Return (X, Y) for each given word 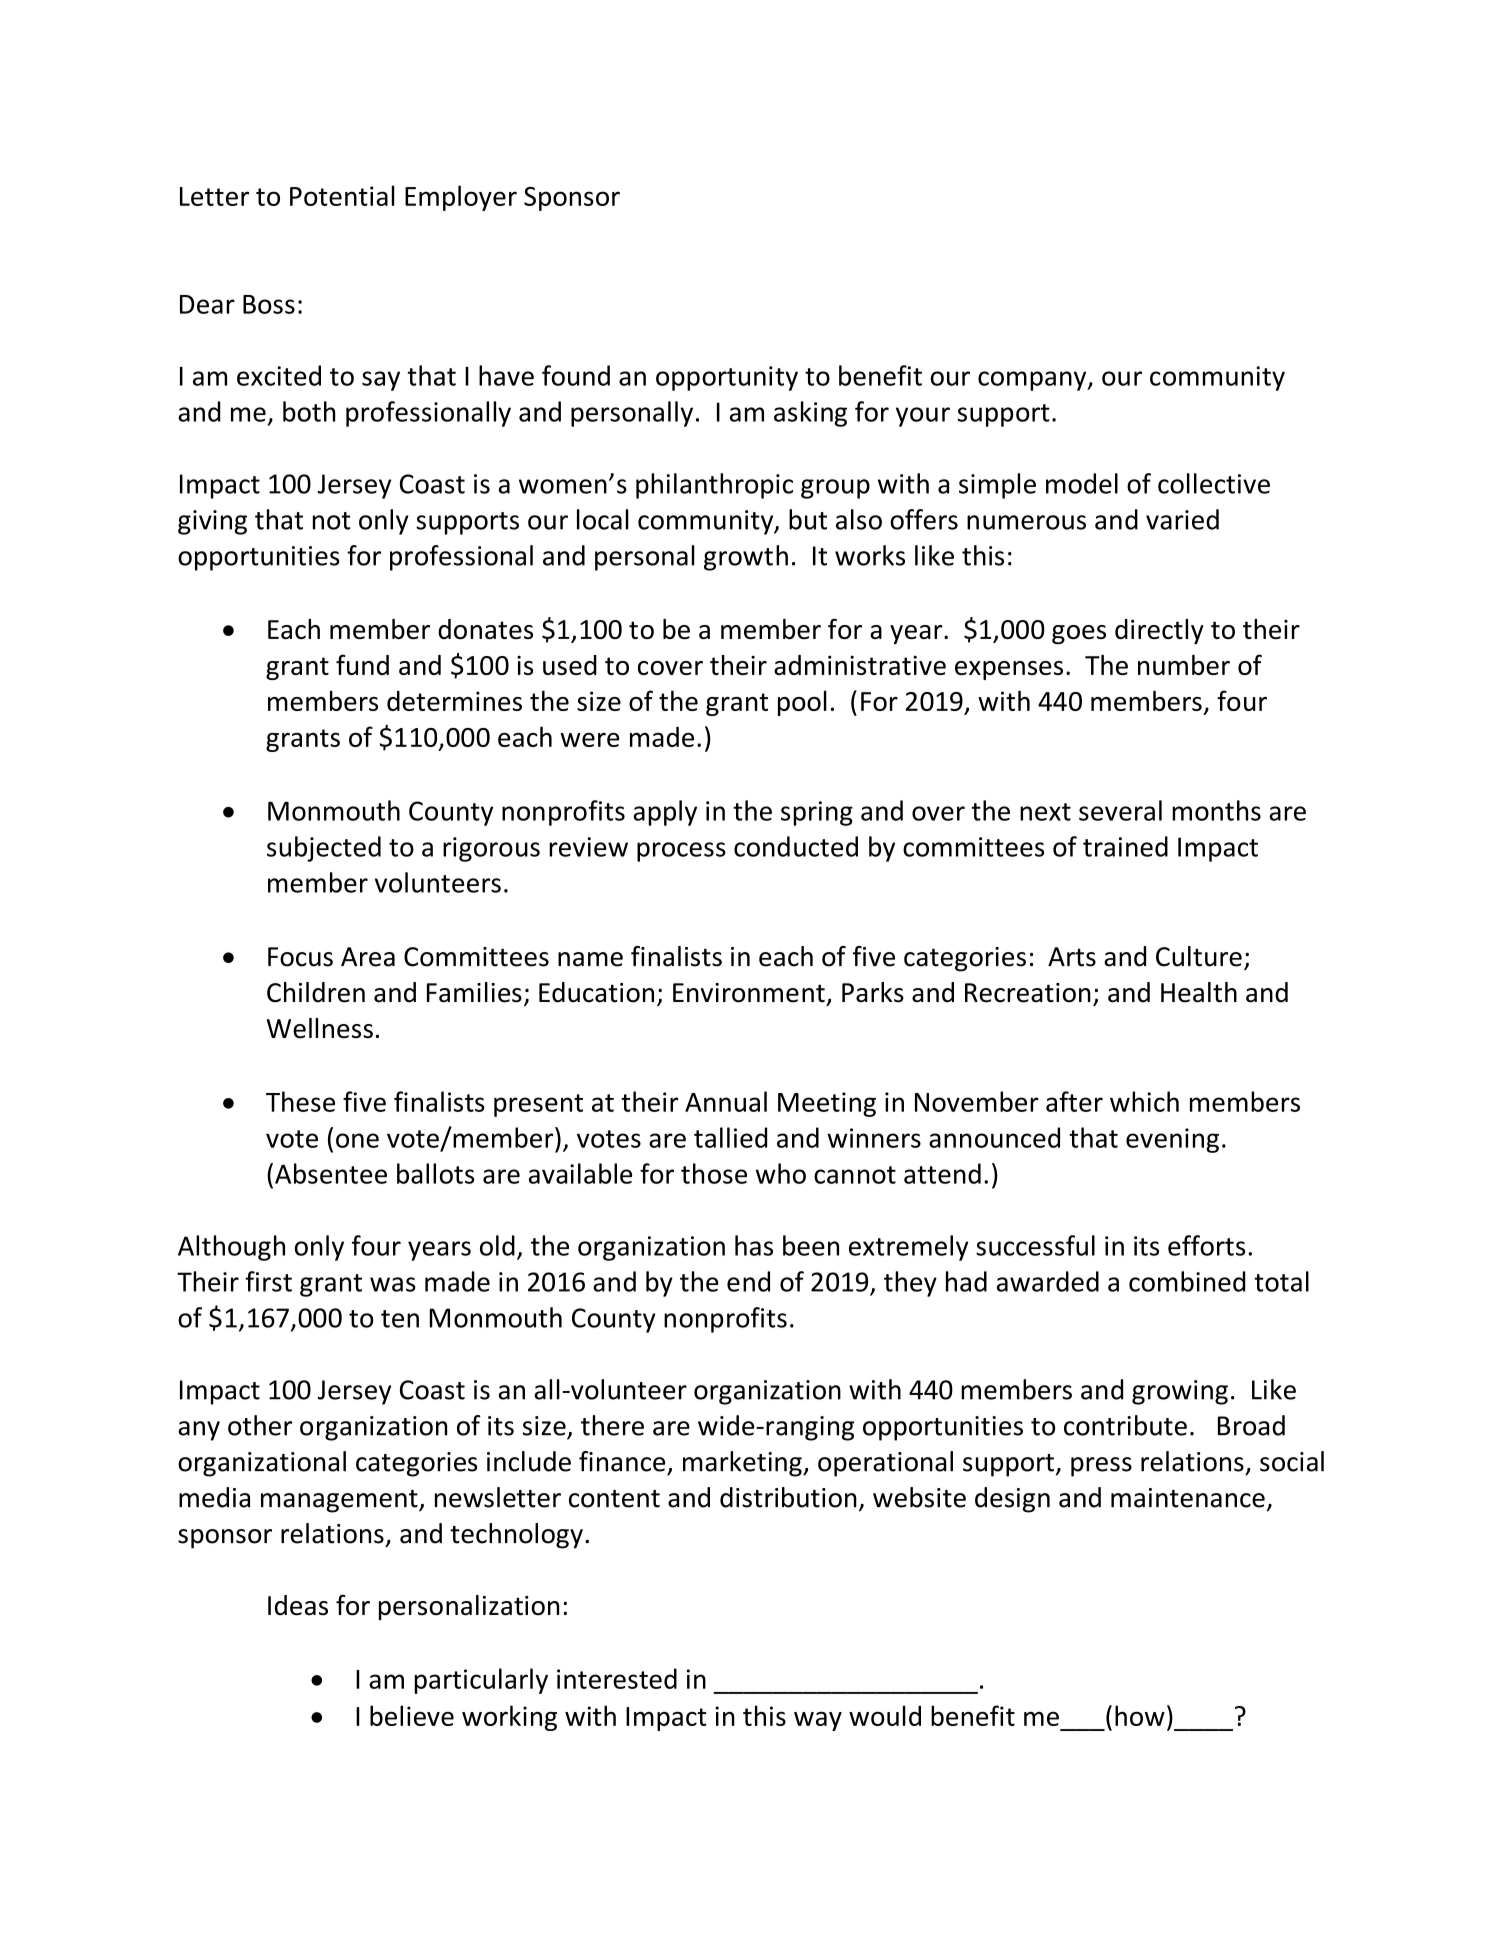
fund (362, 664)
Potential (342, 195)
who (781, 1173)
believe (412, 1715)
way (818, 1721)
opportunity (727, 378)
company (1033, 381)
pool (802, 703)
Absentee (331, 1173)
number (1184, 665)
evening (1172, 1140)
